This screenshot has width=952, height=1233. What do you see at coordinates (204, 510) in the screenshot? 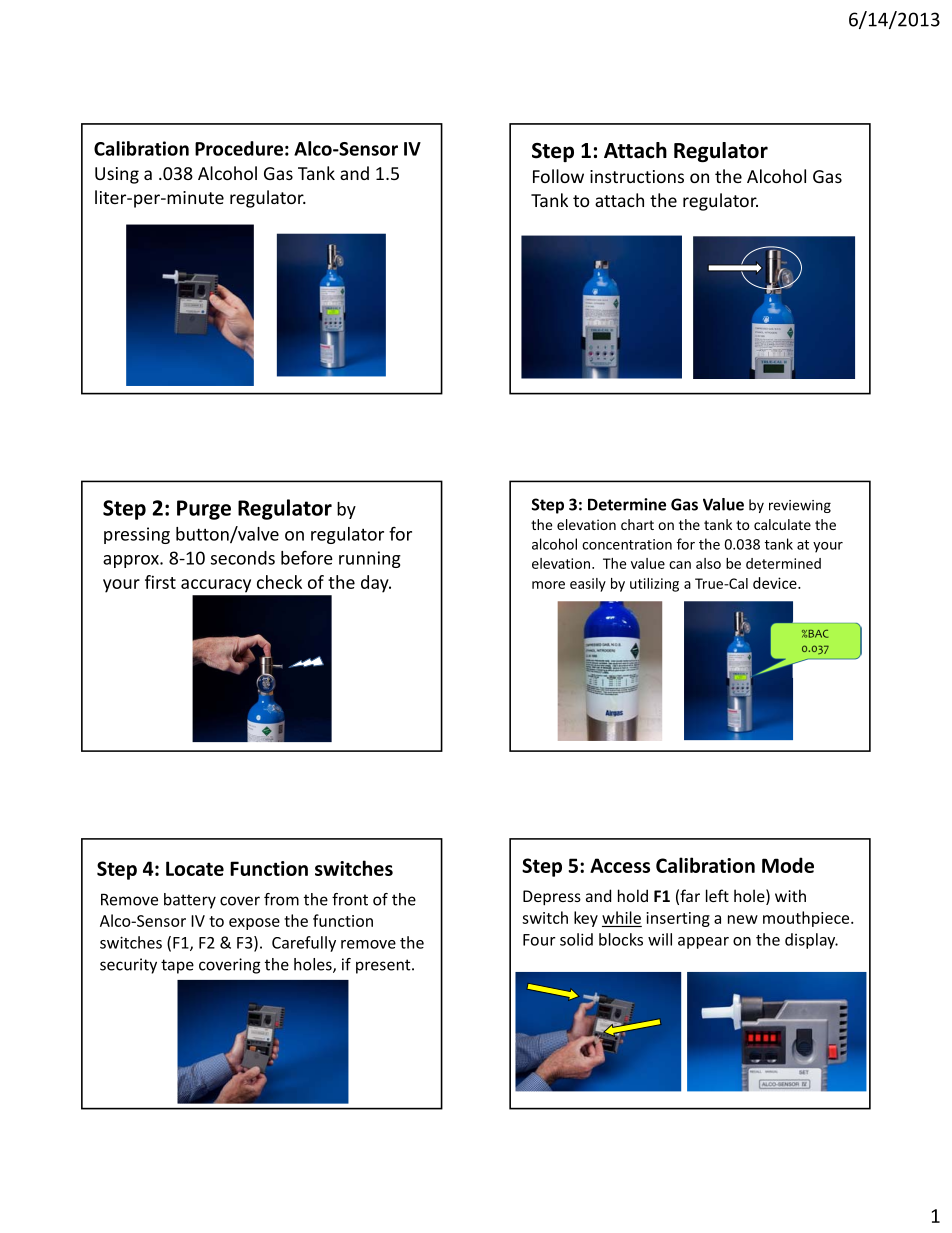
I see `Purge` at bounding box center [204, 510].
